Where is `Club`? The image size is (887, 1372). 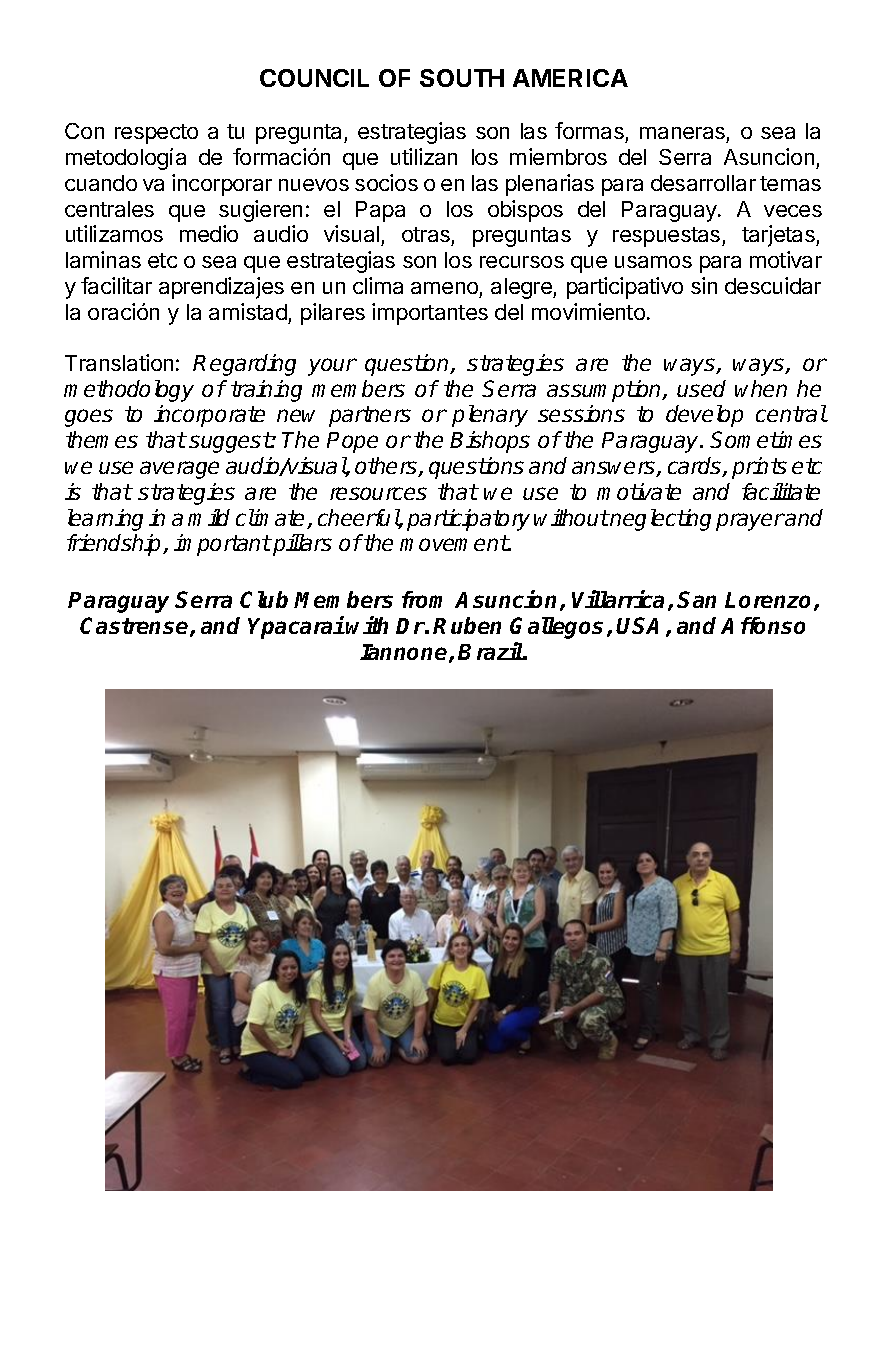
Club is located at coordinates (264, 599).
